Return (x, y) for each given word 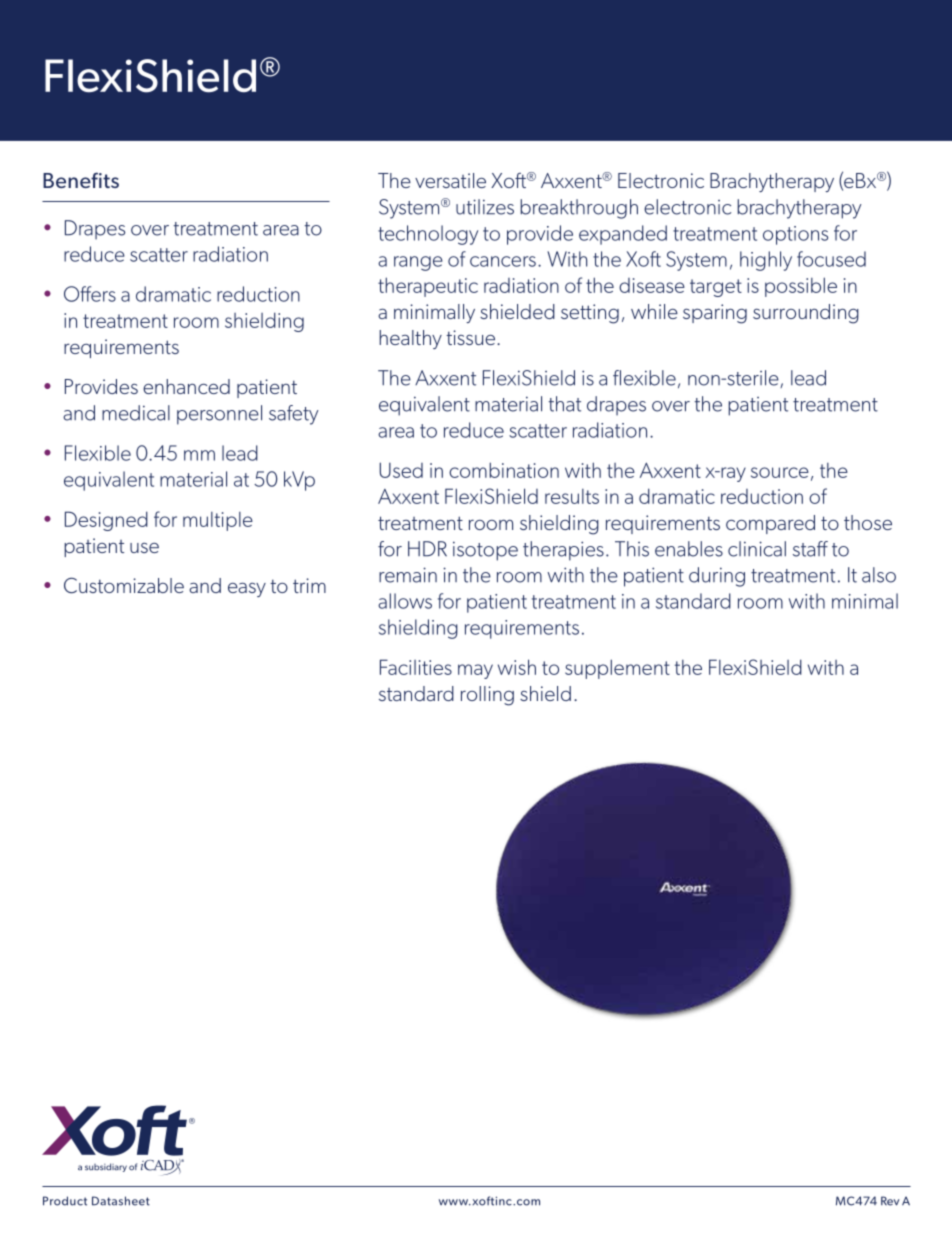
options (795, 235)
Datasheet (121, 1201)
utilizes (485, 207)
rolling (487, 696)
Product (65, 1201)
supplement (617, 669)
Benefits (81, 180)
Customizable (124, 585)
